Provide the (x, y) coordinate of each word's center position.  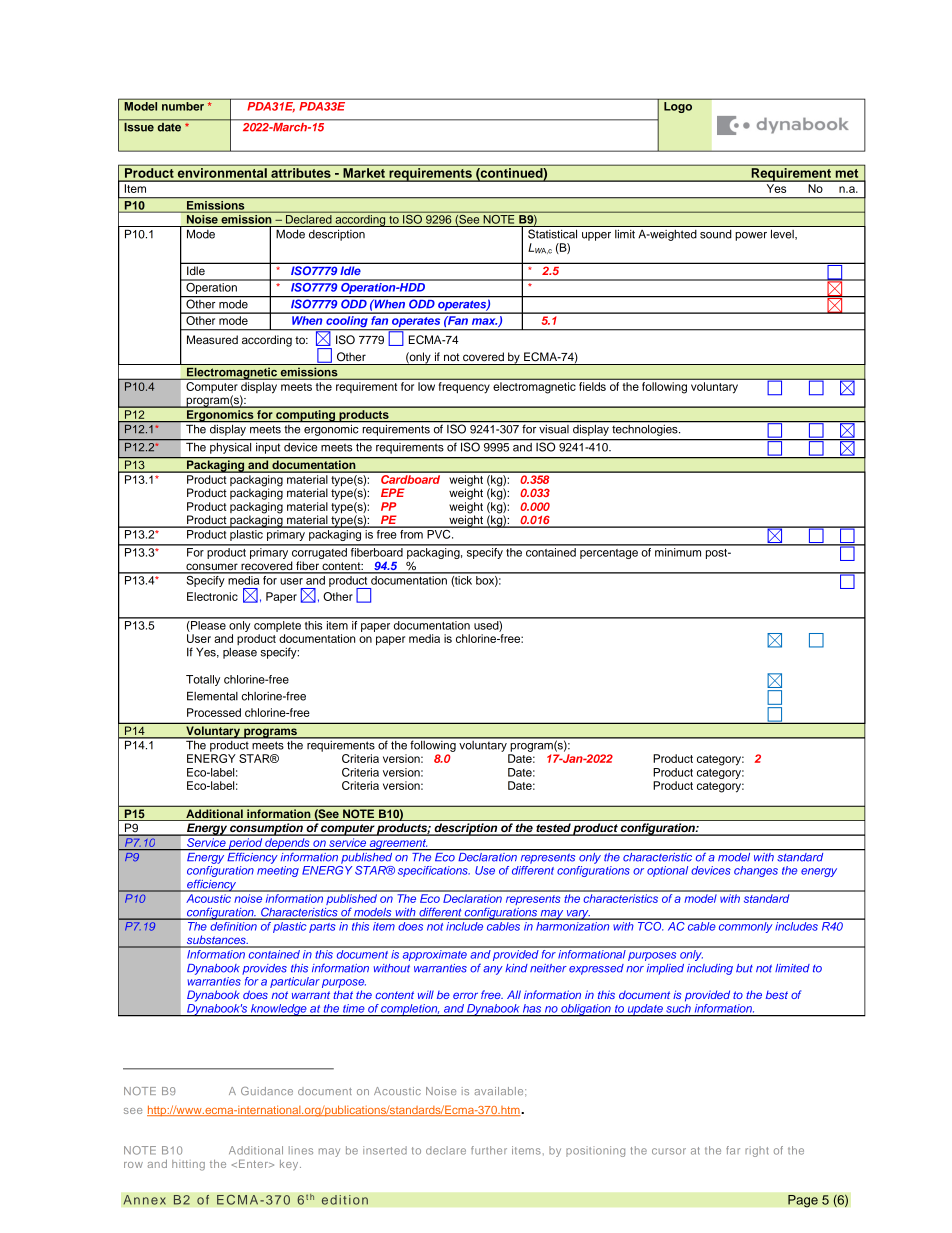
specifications (434, 871)
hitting (188, 1165)
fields (592, 386)
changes (756, 871)
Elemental (212, 696)
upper (596, 236)
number (183, 105)
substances (216, 941)
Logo (678, 106)
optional (667, 871)
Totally (203, 680)
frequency (464, 387)
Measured (212, 339)
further (489, 1150)
